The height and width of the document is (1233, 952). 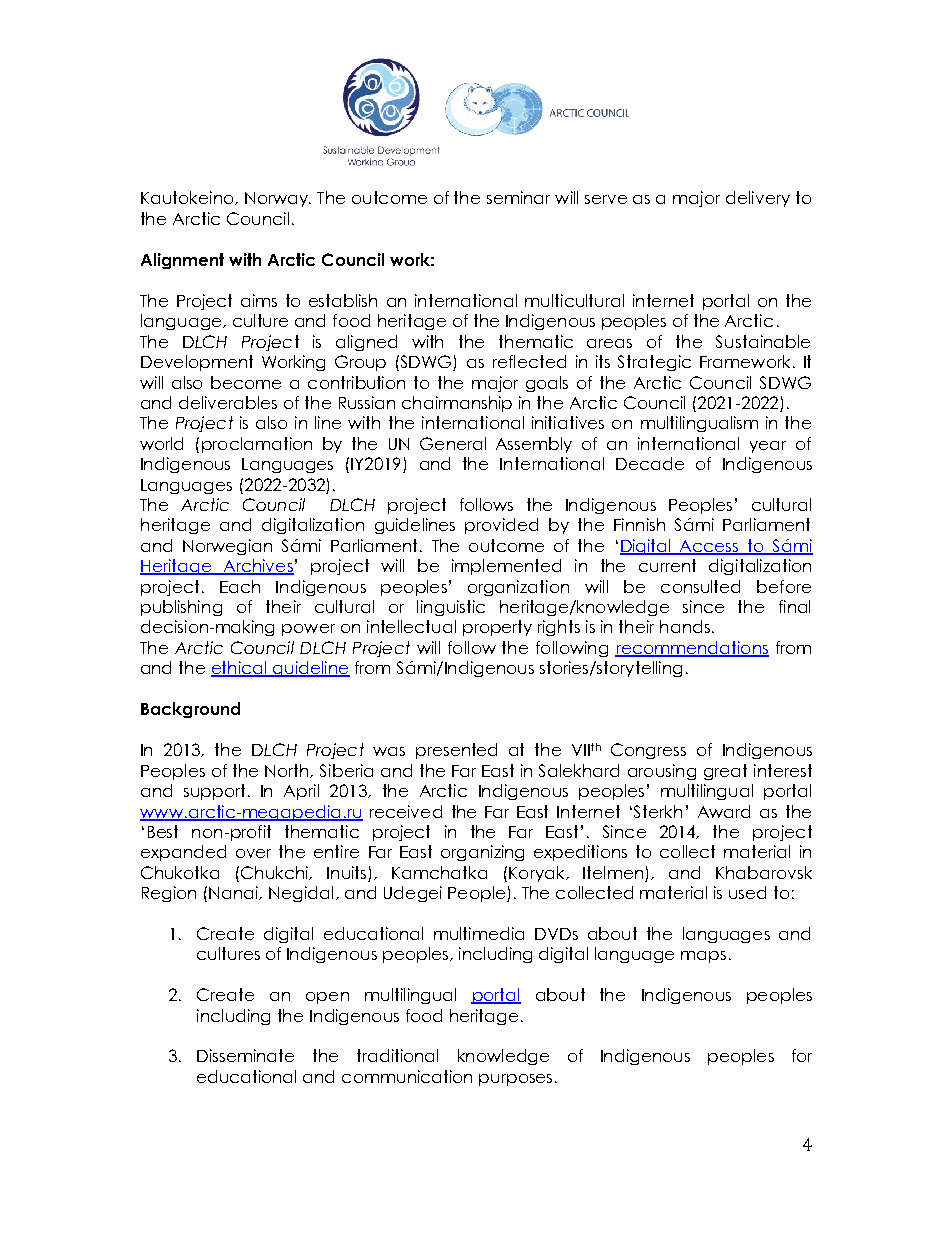 What do you see at coordinates (709, 547) in the document?
I see `Access` at bounding box center [709, 547].
